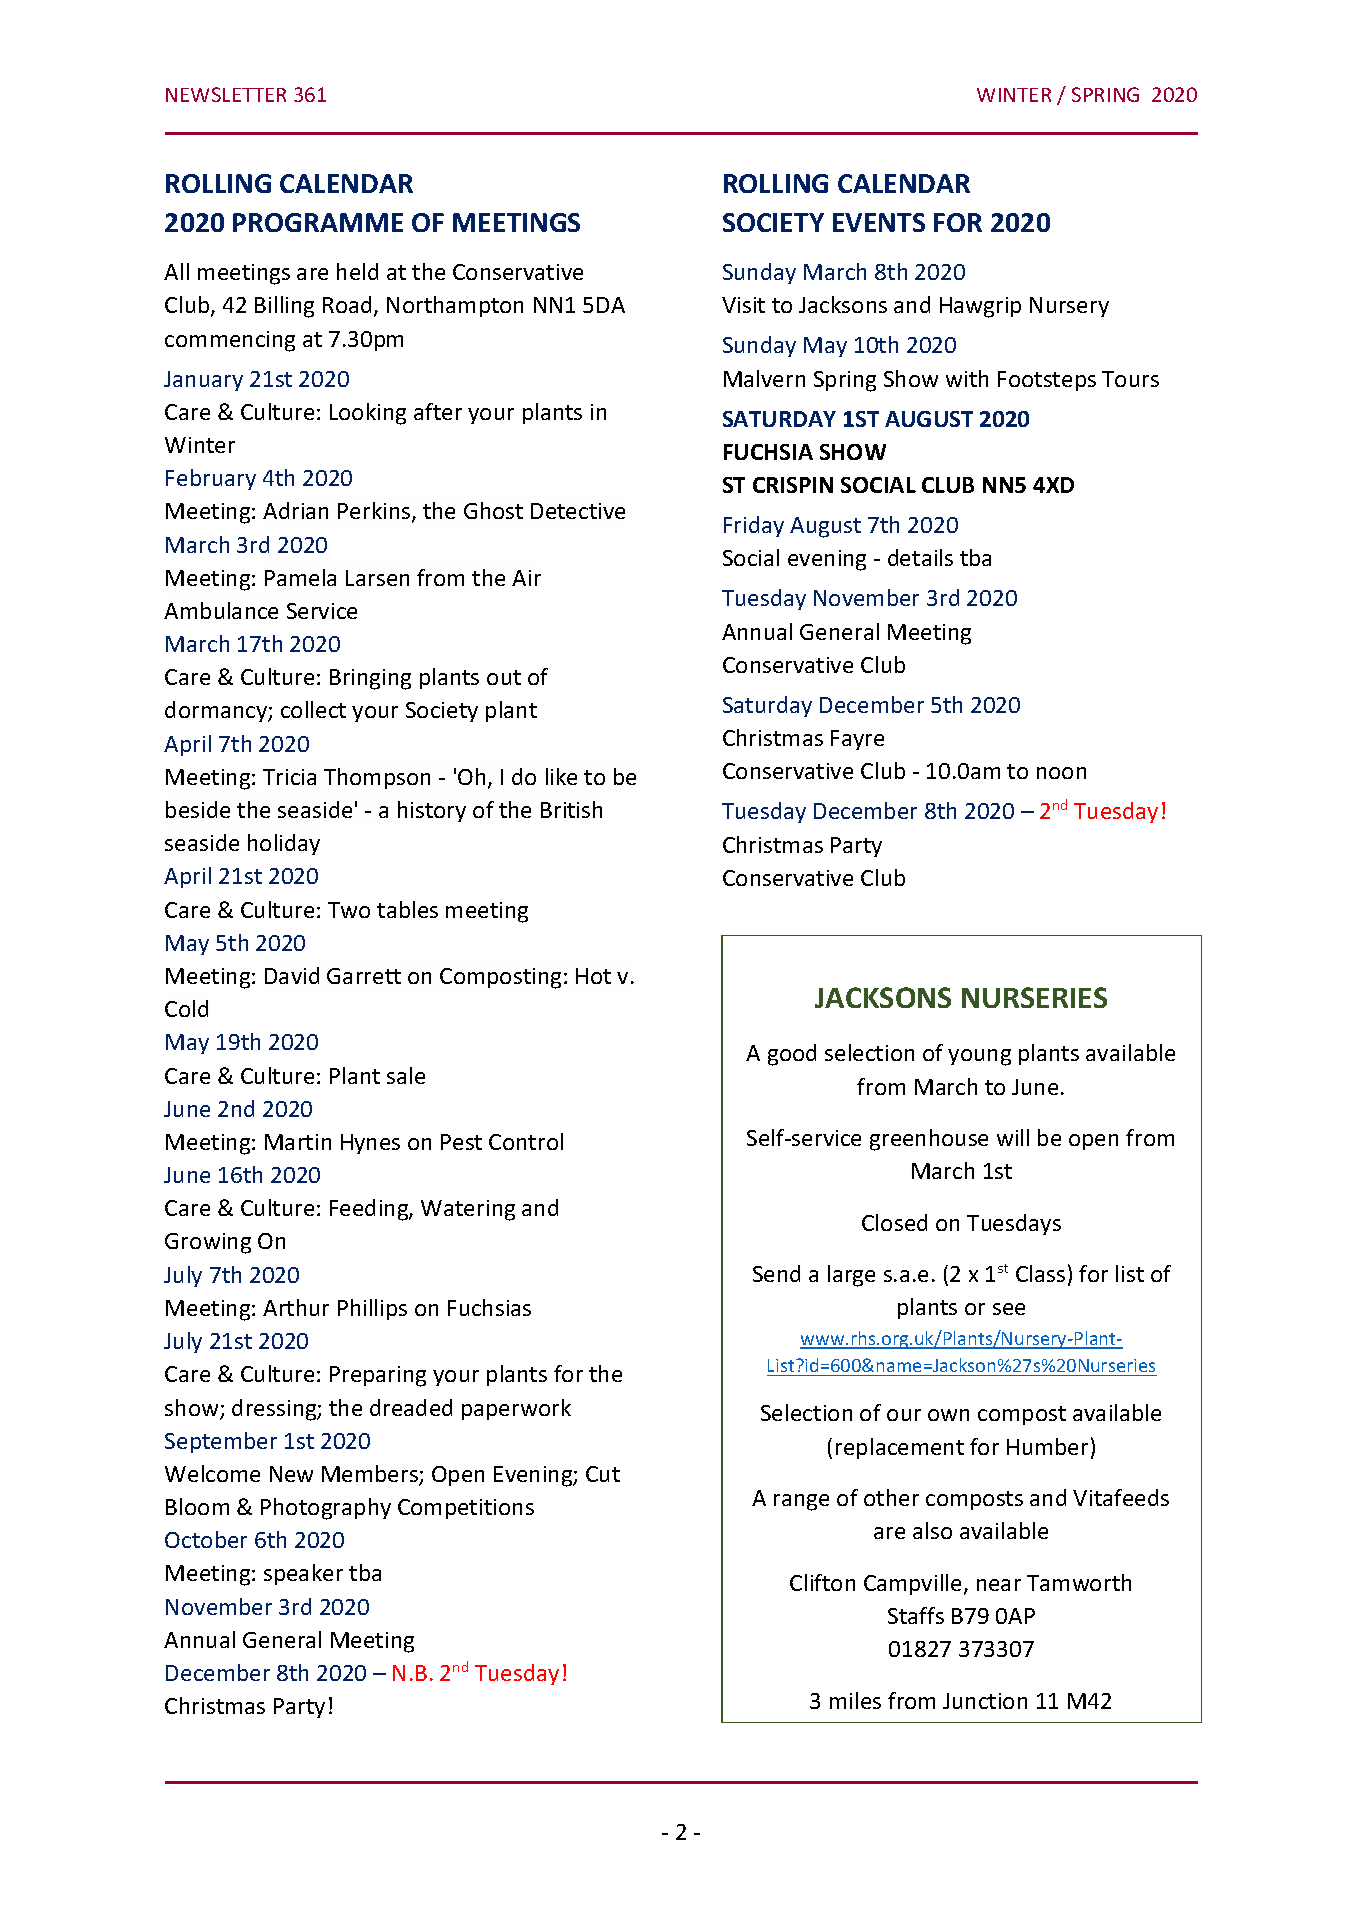 The height and width of the screenshot is (1928, 1363). I want to click on Visit, so click(743, 305).
